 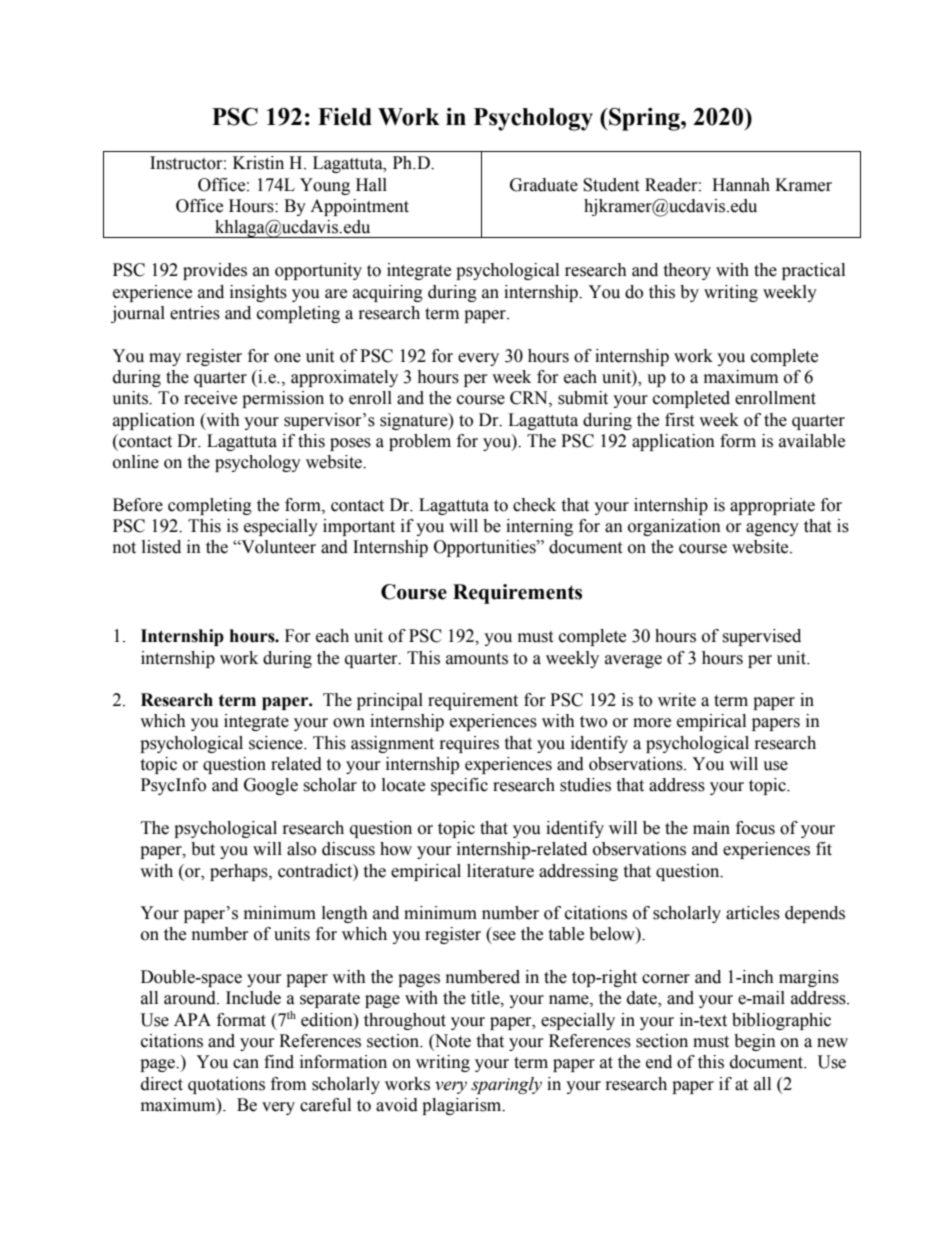 What do you see at coordinates (812, 441) in the screenshot?
I see `available` at bounding box center [812, 441].
